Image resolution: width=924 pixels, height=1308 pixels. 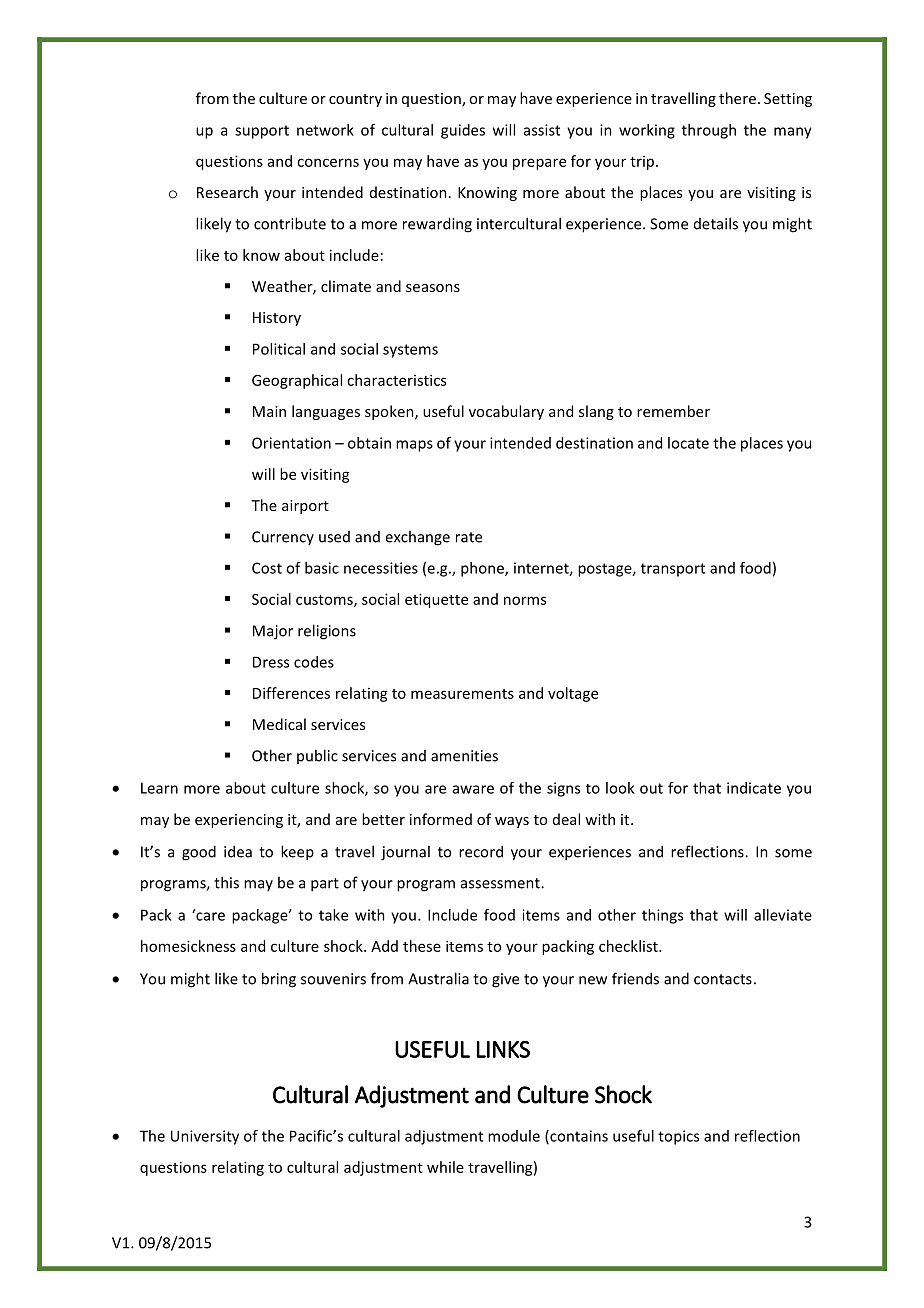 I want to click on this, so click(x=226, y=882).
